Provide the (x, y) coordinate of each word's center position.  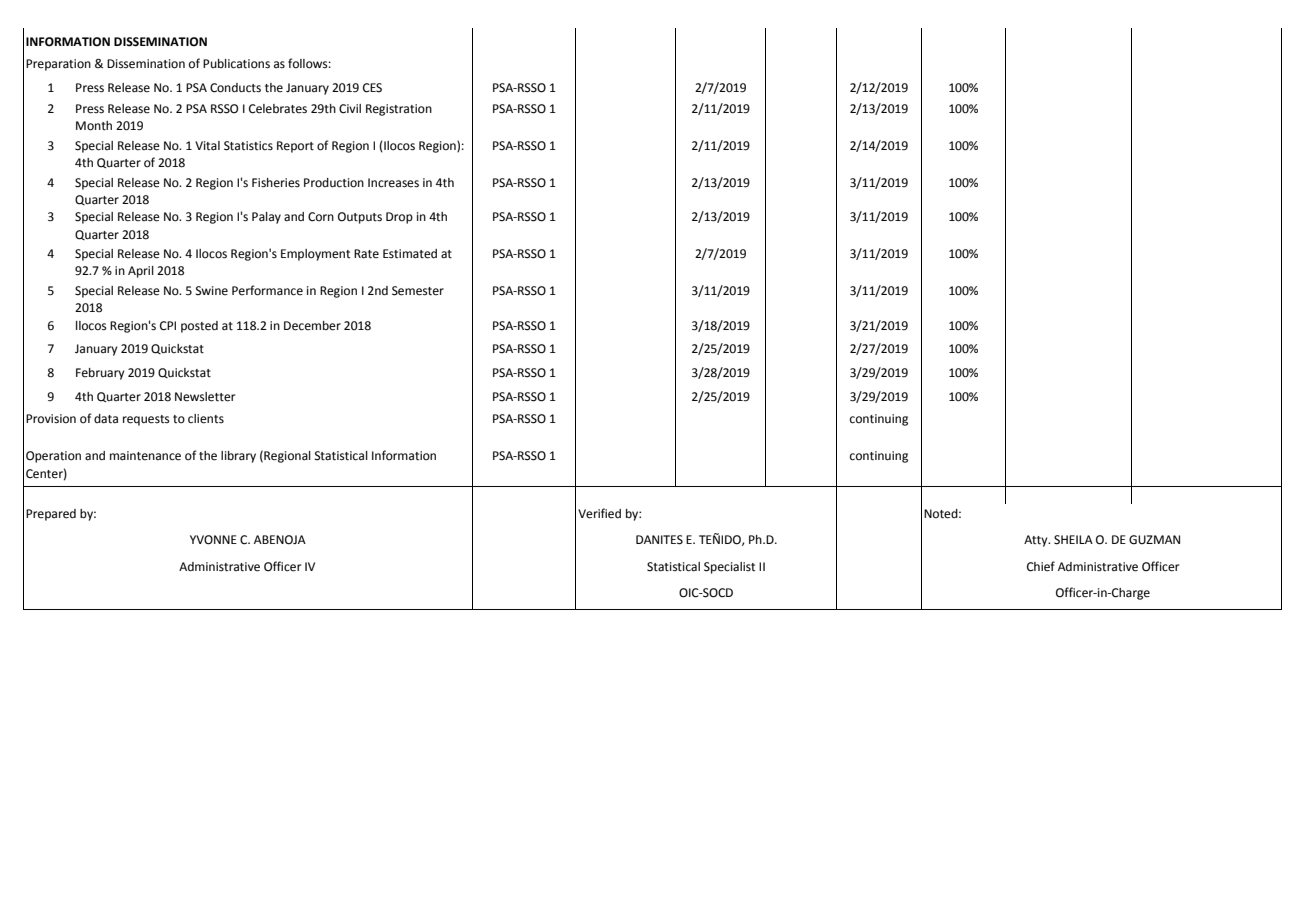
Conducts (235, 88)
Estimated (410, 254)
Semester (418, 291)
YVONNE (213, 540)
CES (372, 88)
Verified (599, 513)
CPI (168, 326)
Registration (399, 110)
